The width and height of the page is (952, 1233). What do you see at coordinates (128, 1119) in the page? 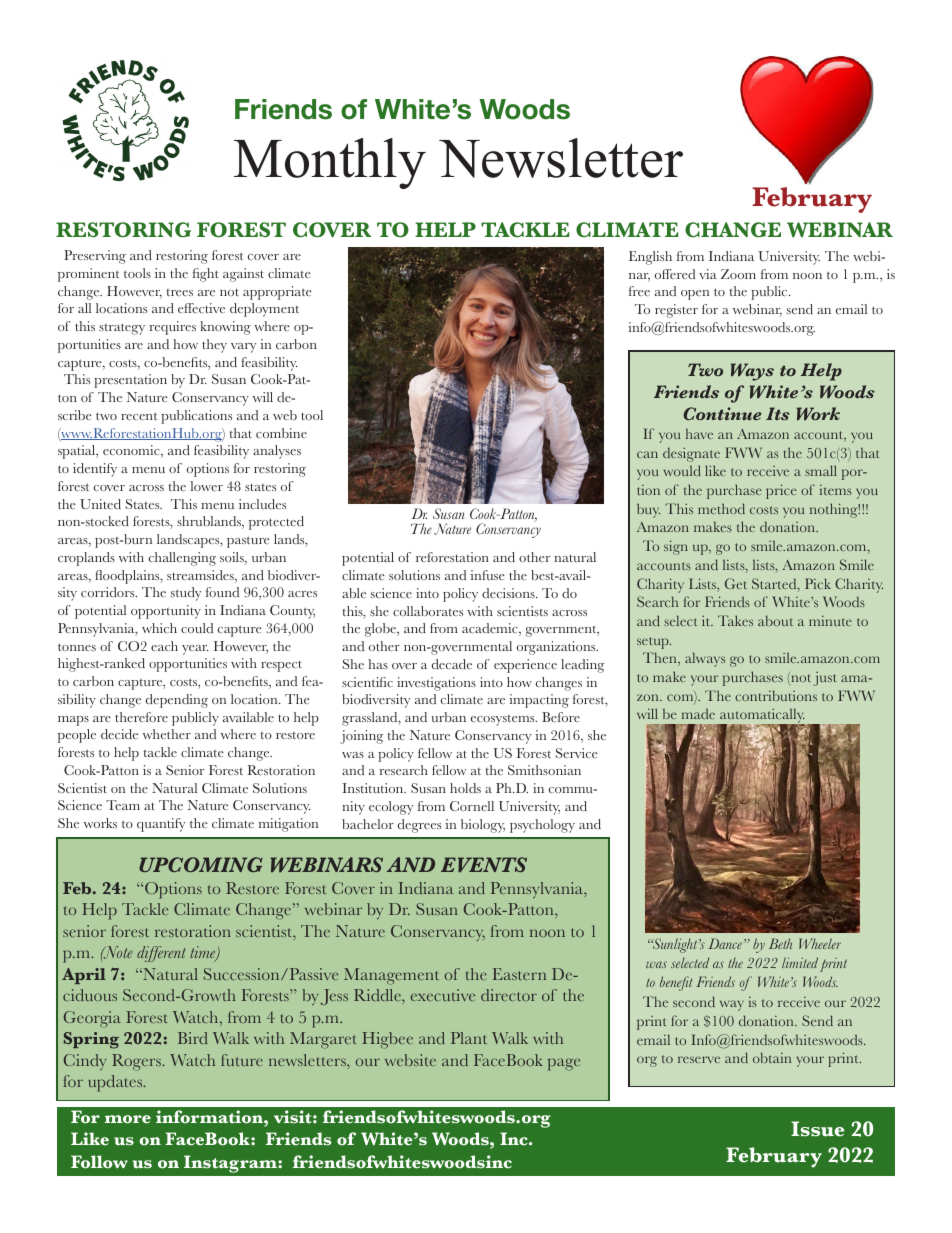
I see `more` at bounding box center [128, 1119].
